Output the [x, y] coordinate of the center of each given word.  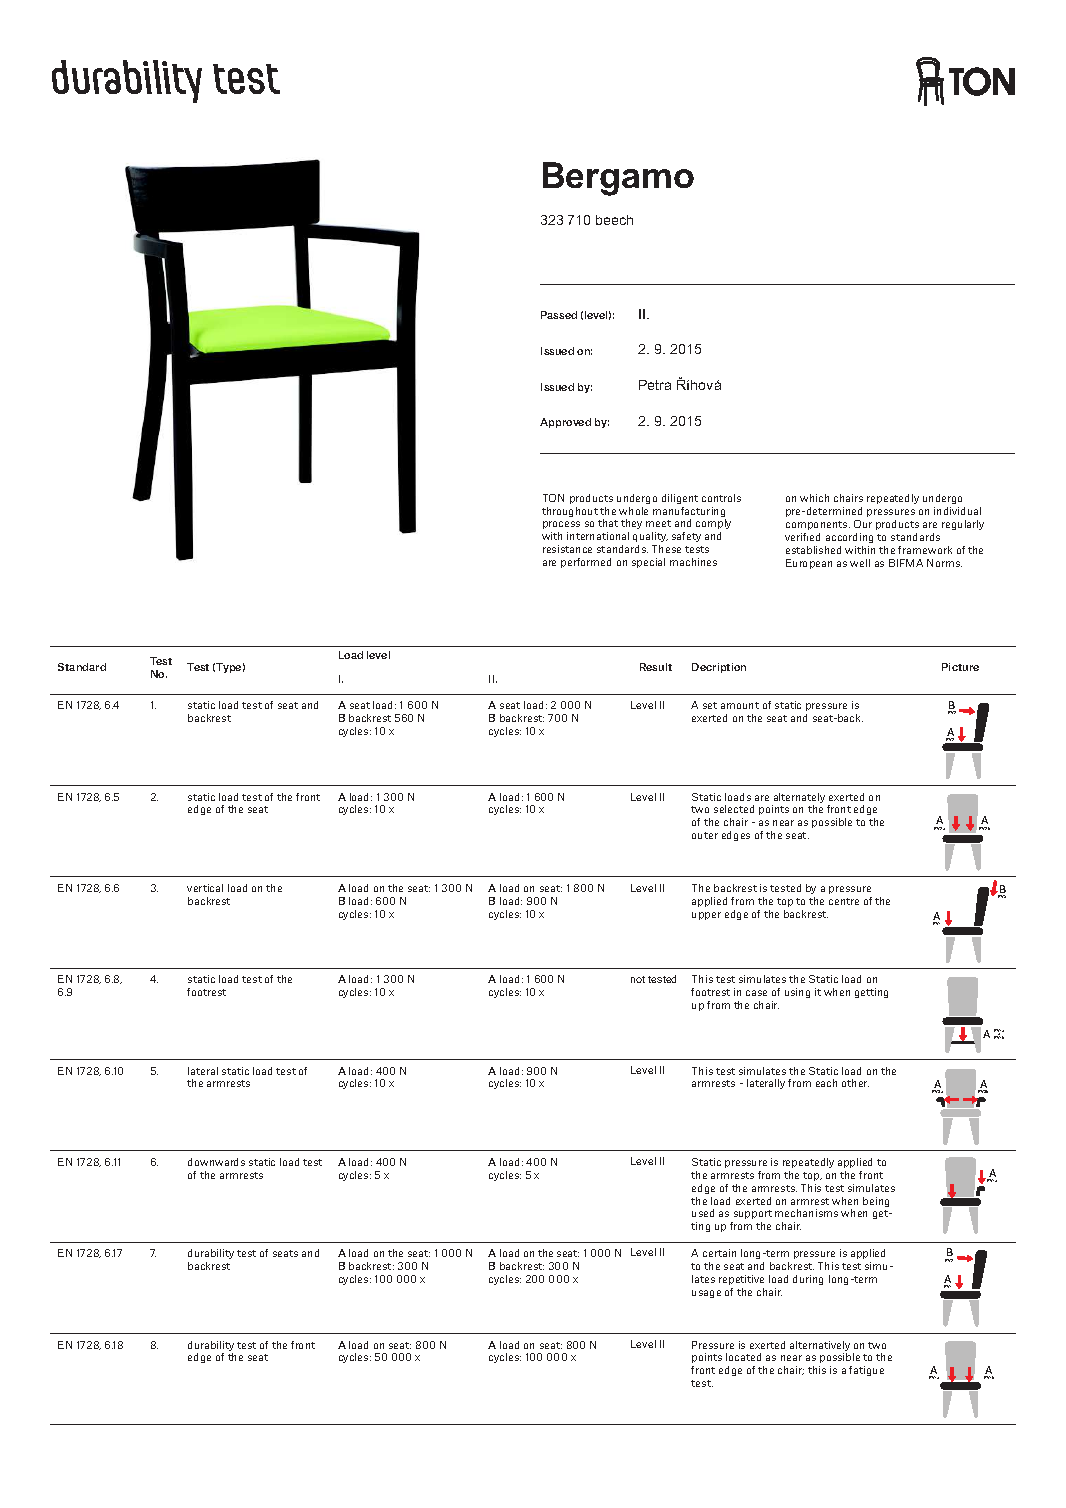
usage [706, 1294]
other [855, 1083]
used [703, 1213]
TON [553, 498]
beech [614, 220]
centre [844, 901]
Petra [655, 385]
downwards [216, 1162]
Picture [960, 667]
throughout [570, 512]
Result [656, 667]
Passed [559, 315]
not [638, 979]
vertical [205, 888]
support [753, 1214]
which [814, 498]
